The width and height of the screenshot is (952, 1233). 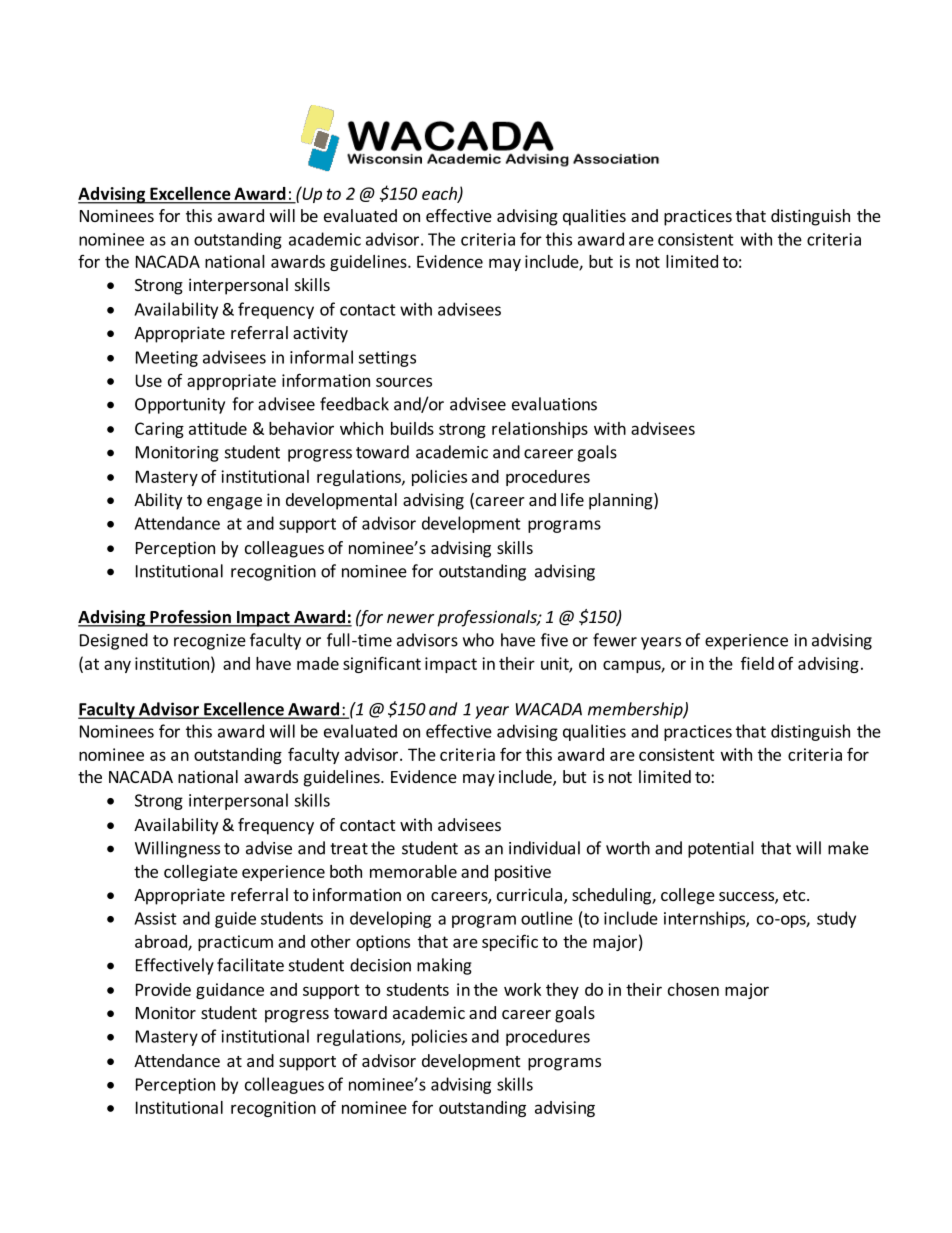 What do you see at coordinates (757, 663) in the screenshot?
I see `field` at bounding box center [757, 663].
